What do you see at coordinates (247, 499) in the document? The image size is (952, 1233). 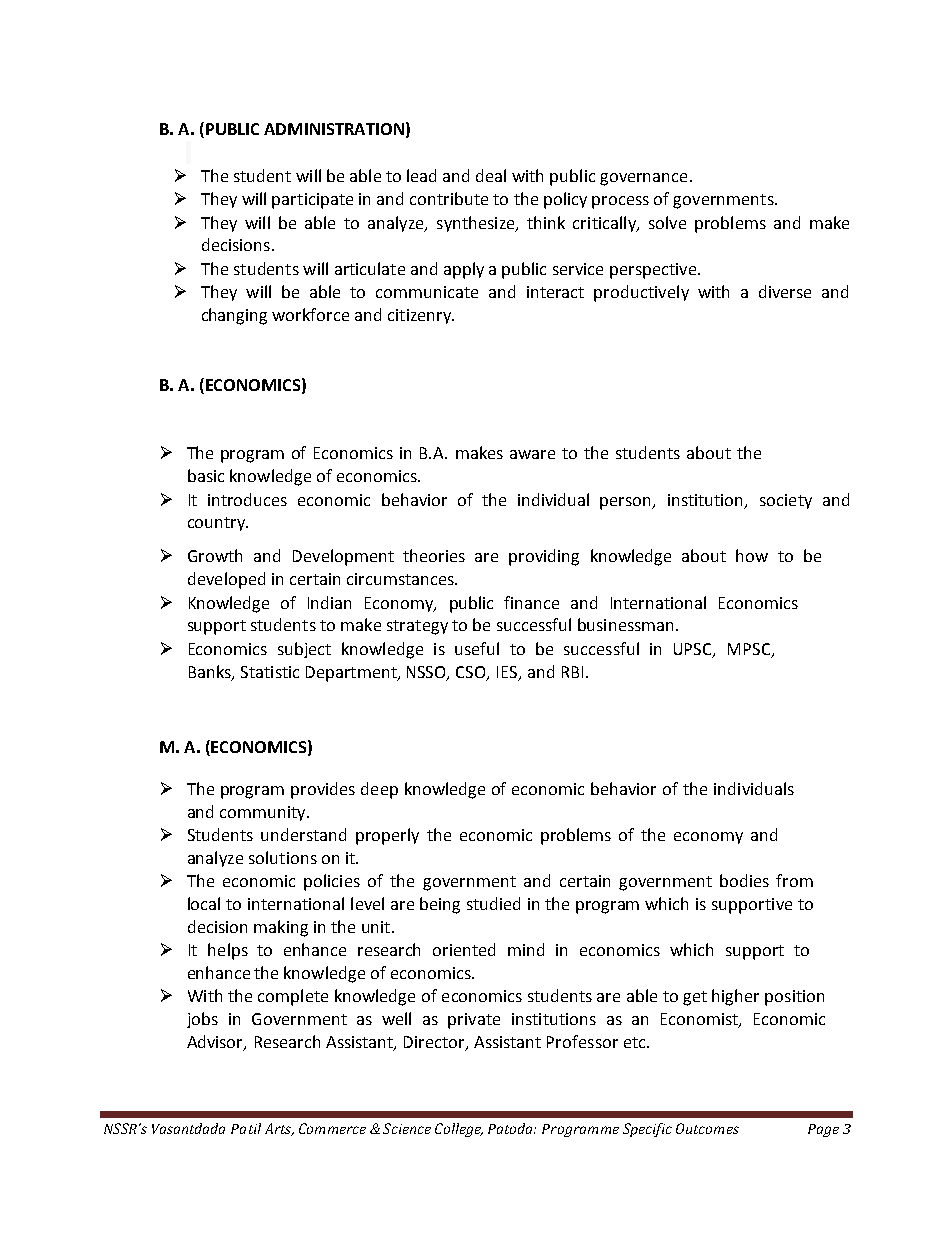 I see `introduces` at bounding box center [247, 499].
